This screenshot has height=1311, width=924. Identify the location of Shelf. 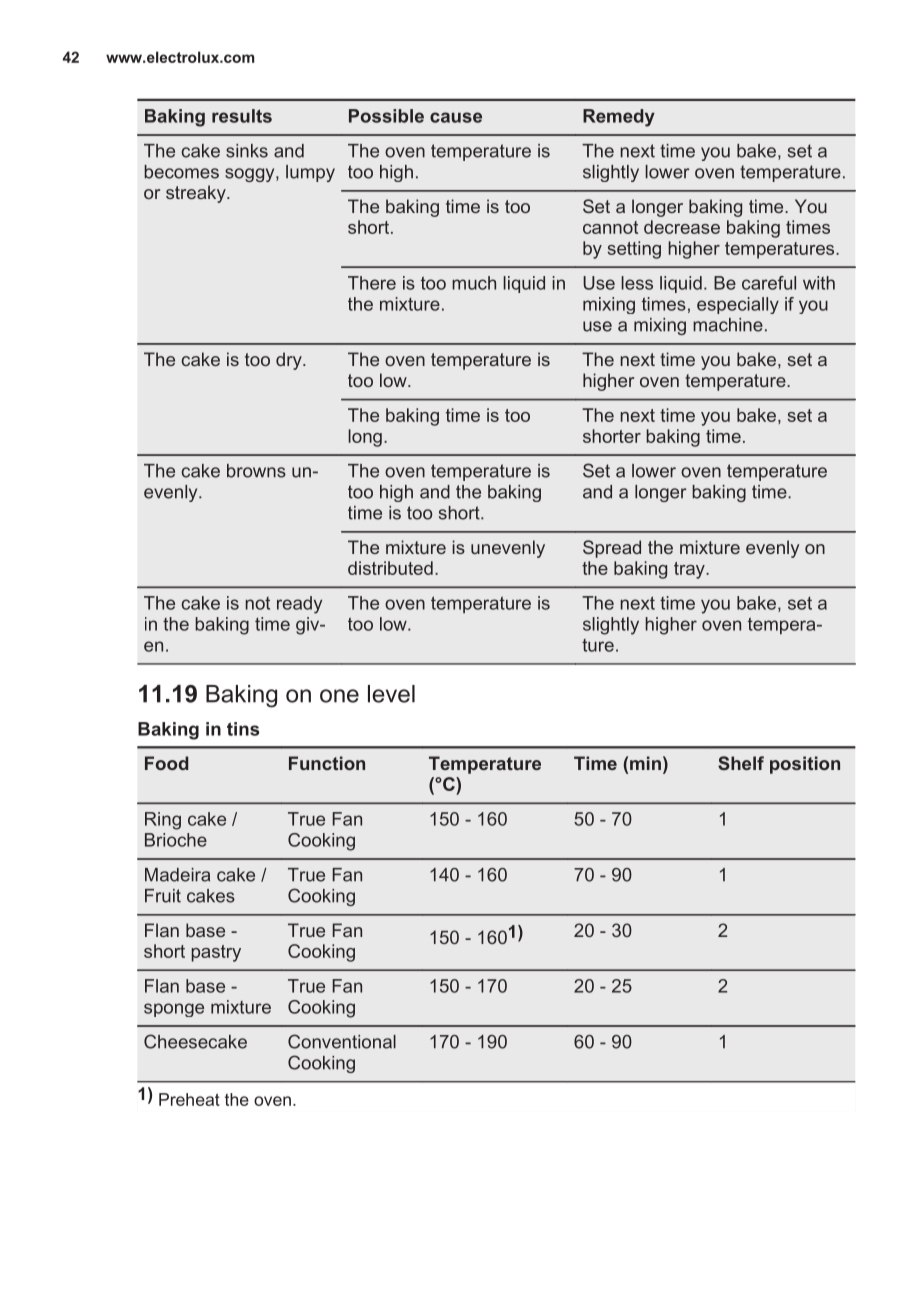
(741, 763).
